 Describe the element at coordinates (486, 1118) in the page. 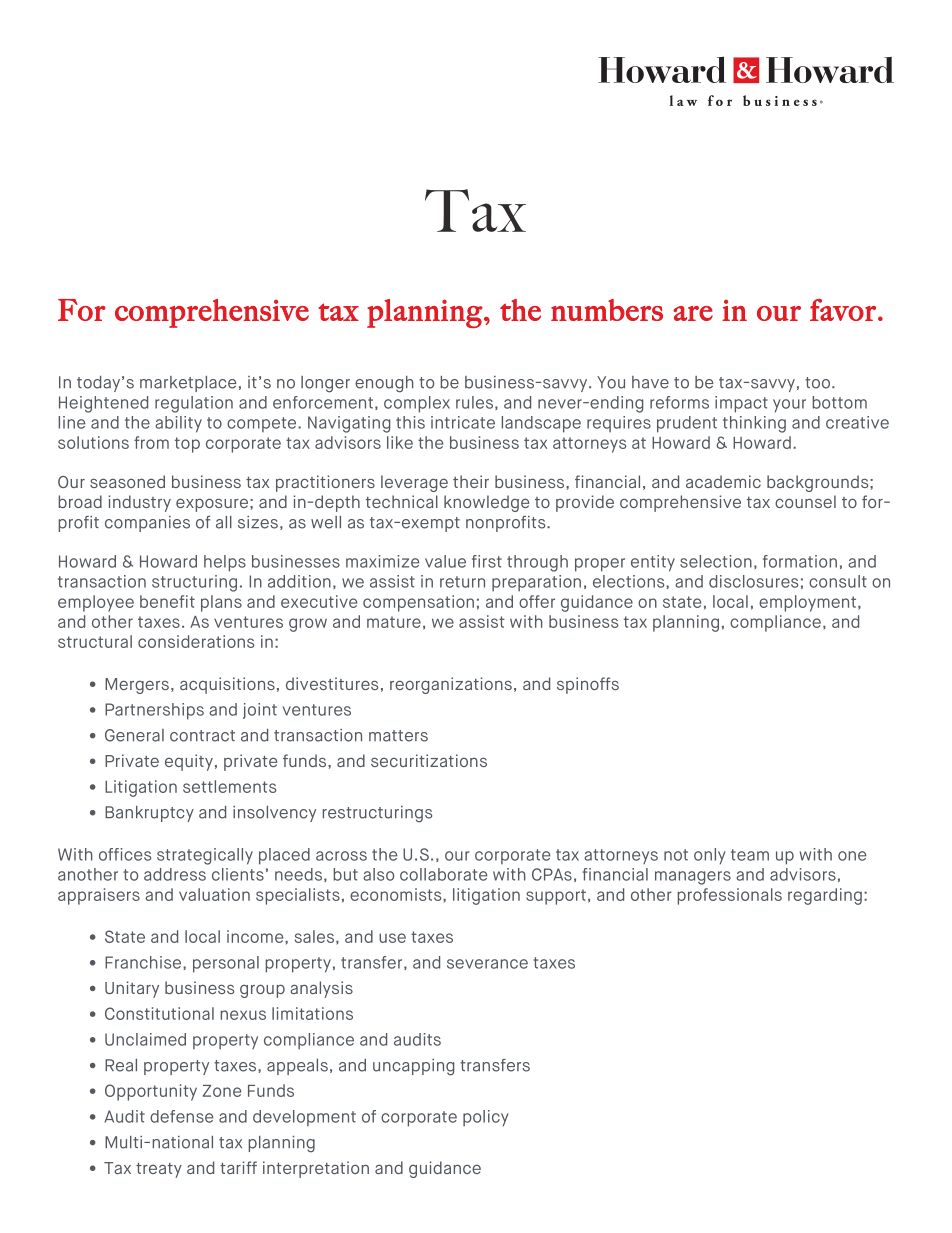

I see `policy` at that location.
